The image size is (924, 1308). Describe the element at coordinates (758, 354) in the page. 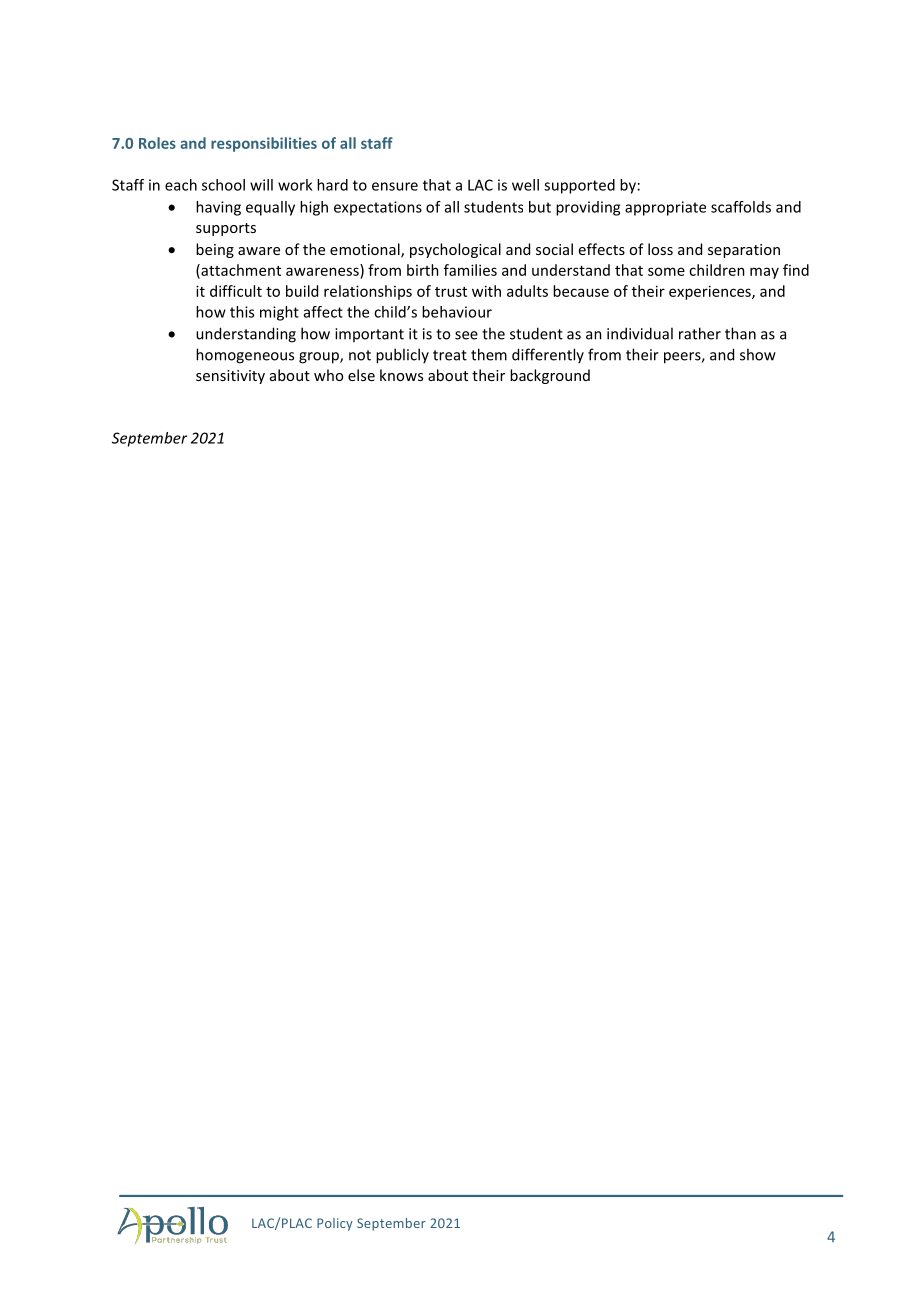

I see `show` at that location.
